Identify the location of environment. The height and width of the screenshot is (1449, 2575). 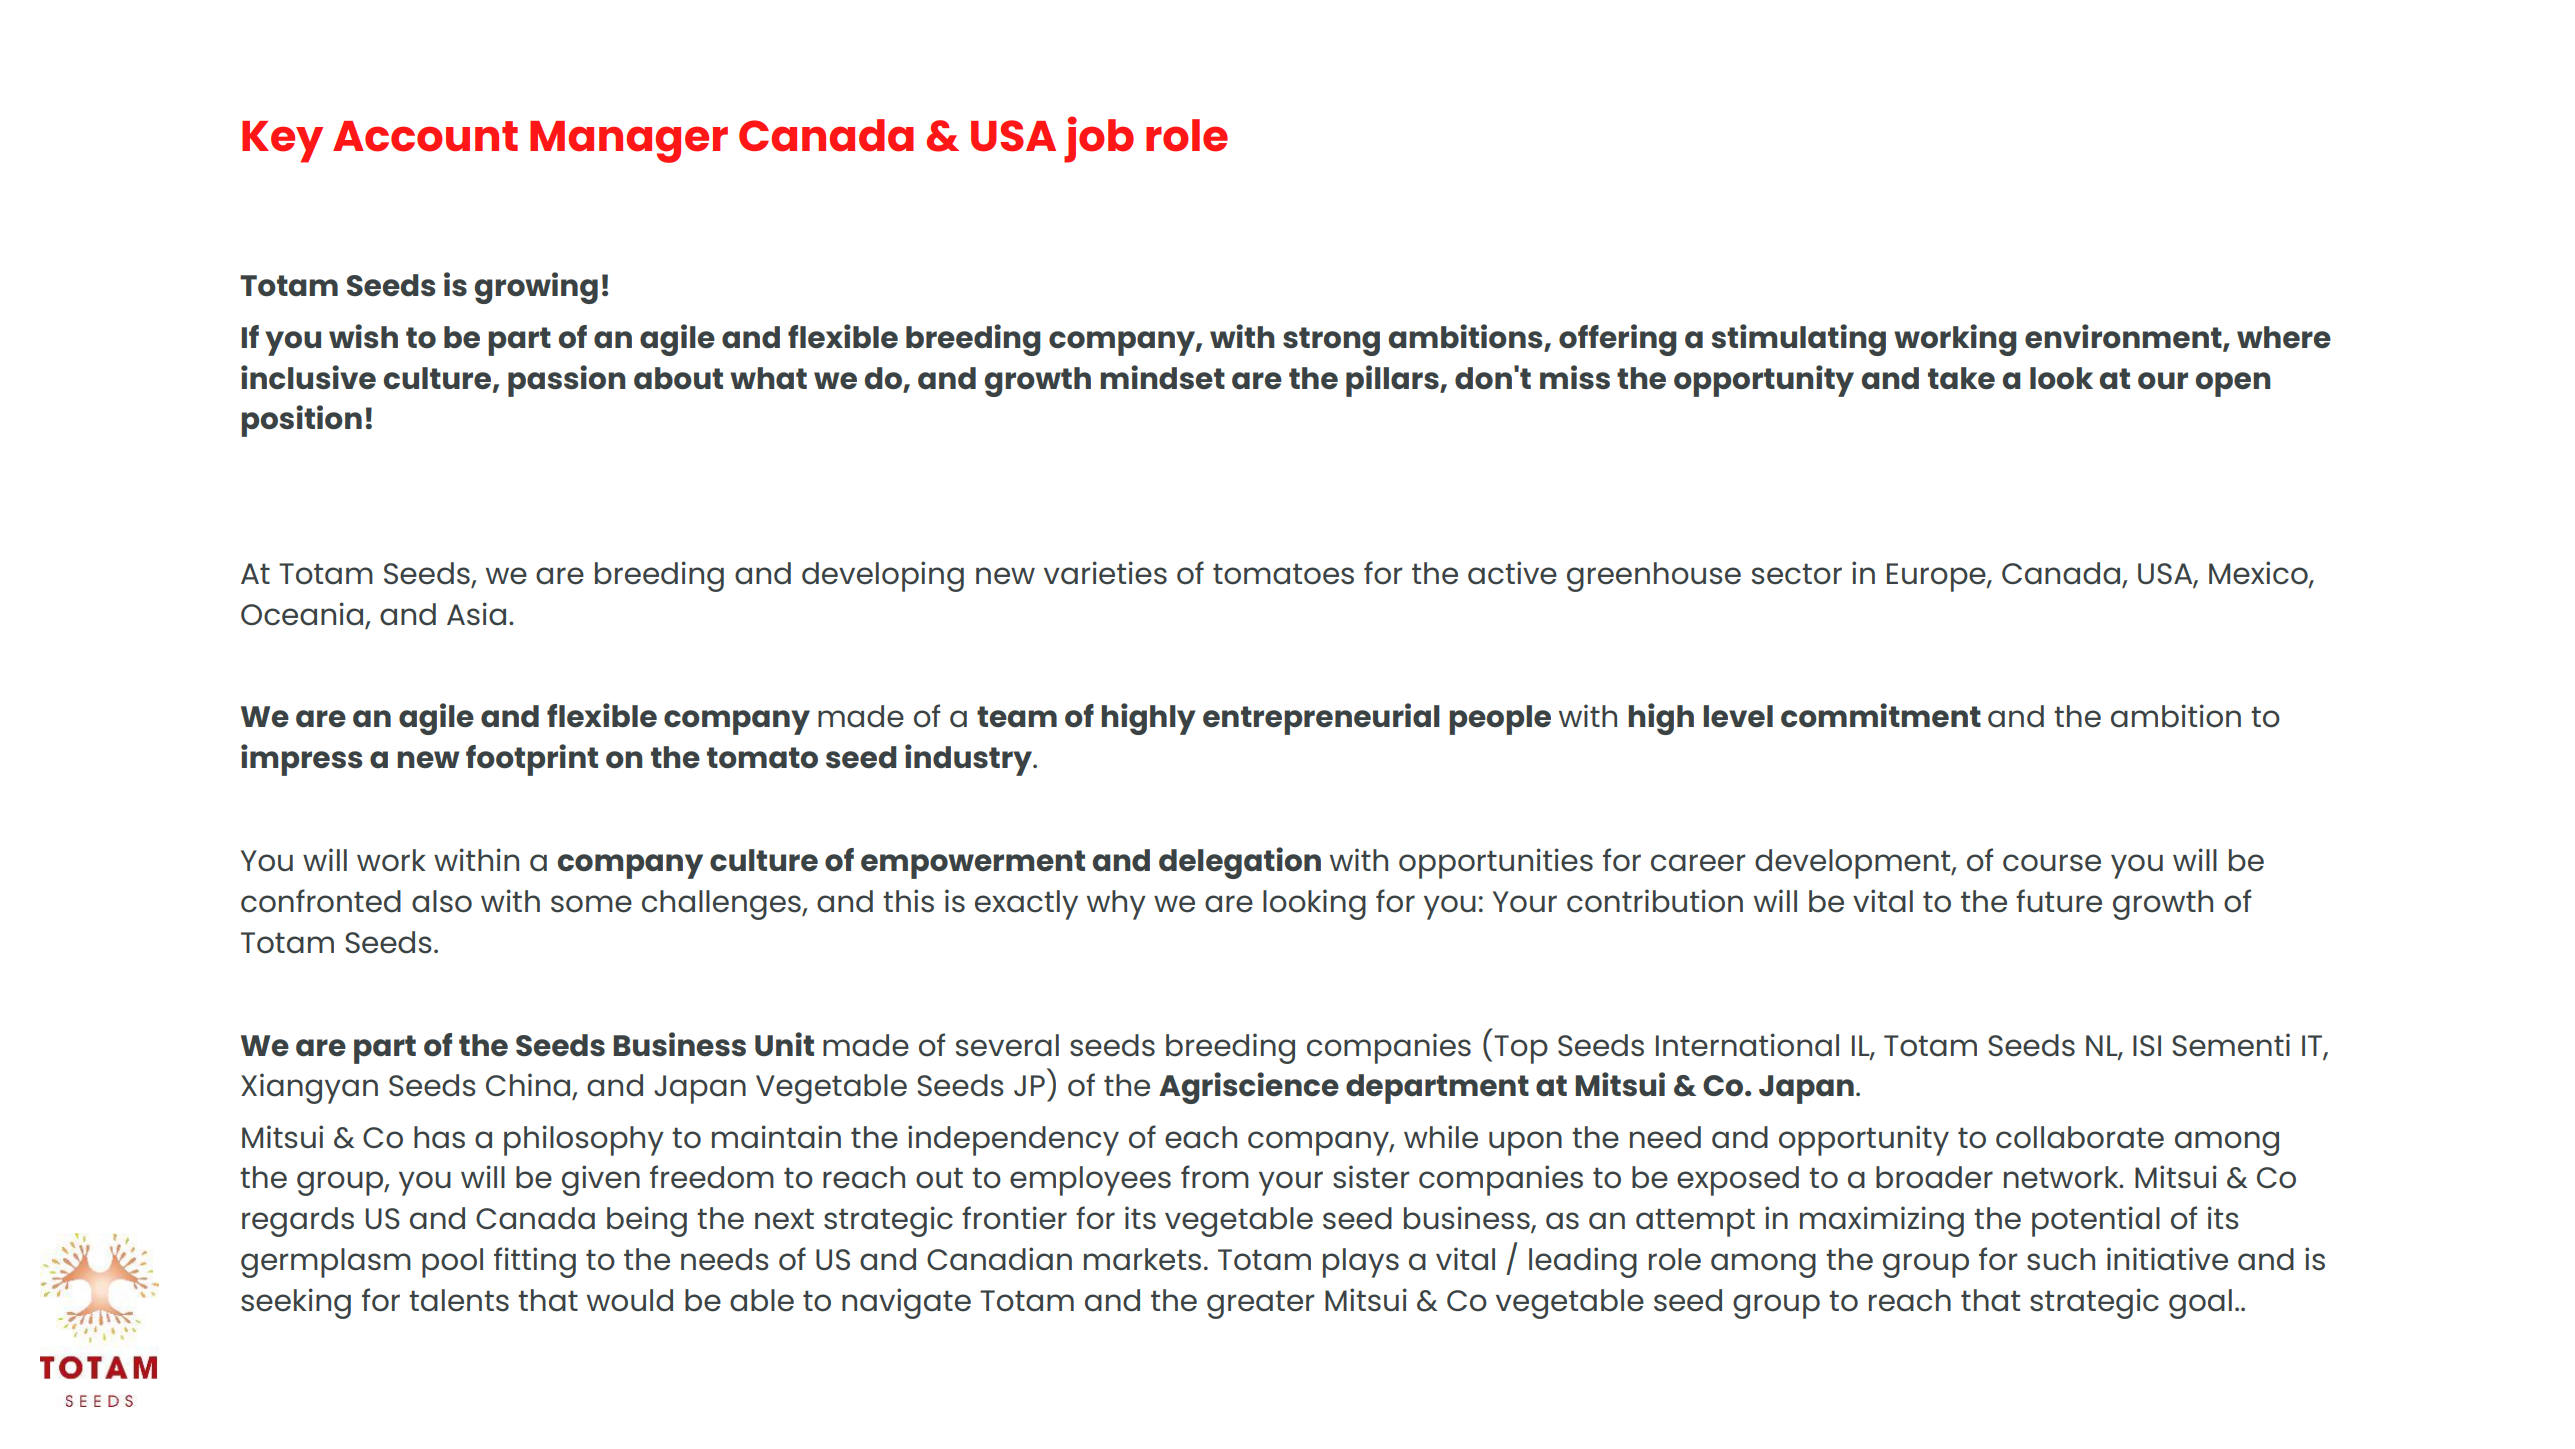
(2124, 337).
